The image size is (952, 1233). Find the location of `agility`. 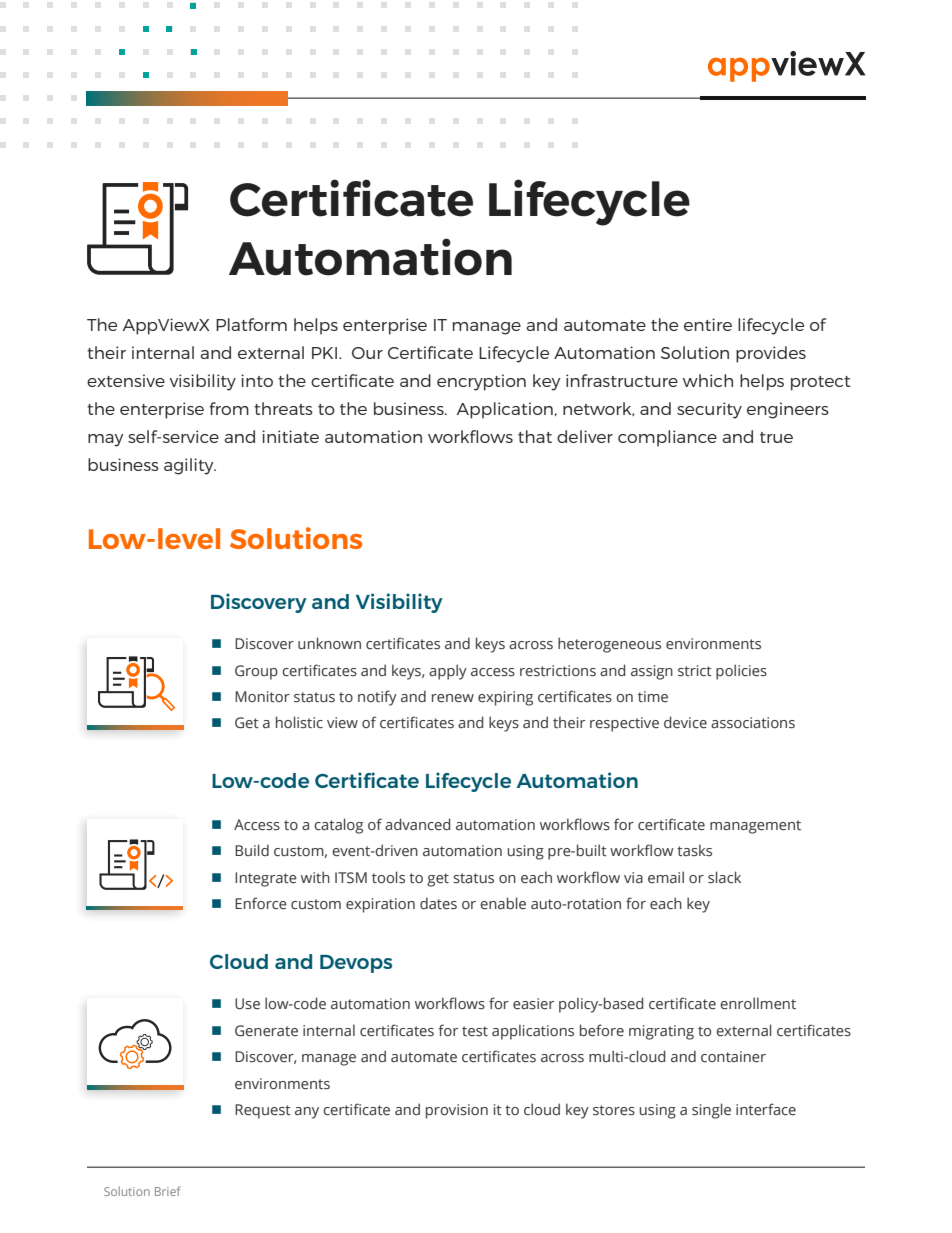

agility is located at coordinates (190, 466).
